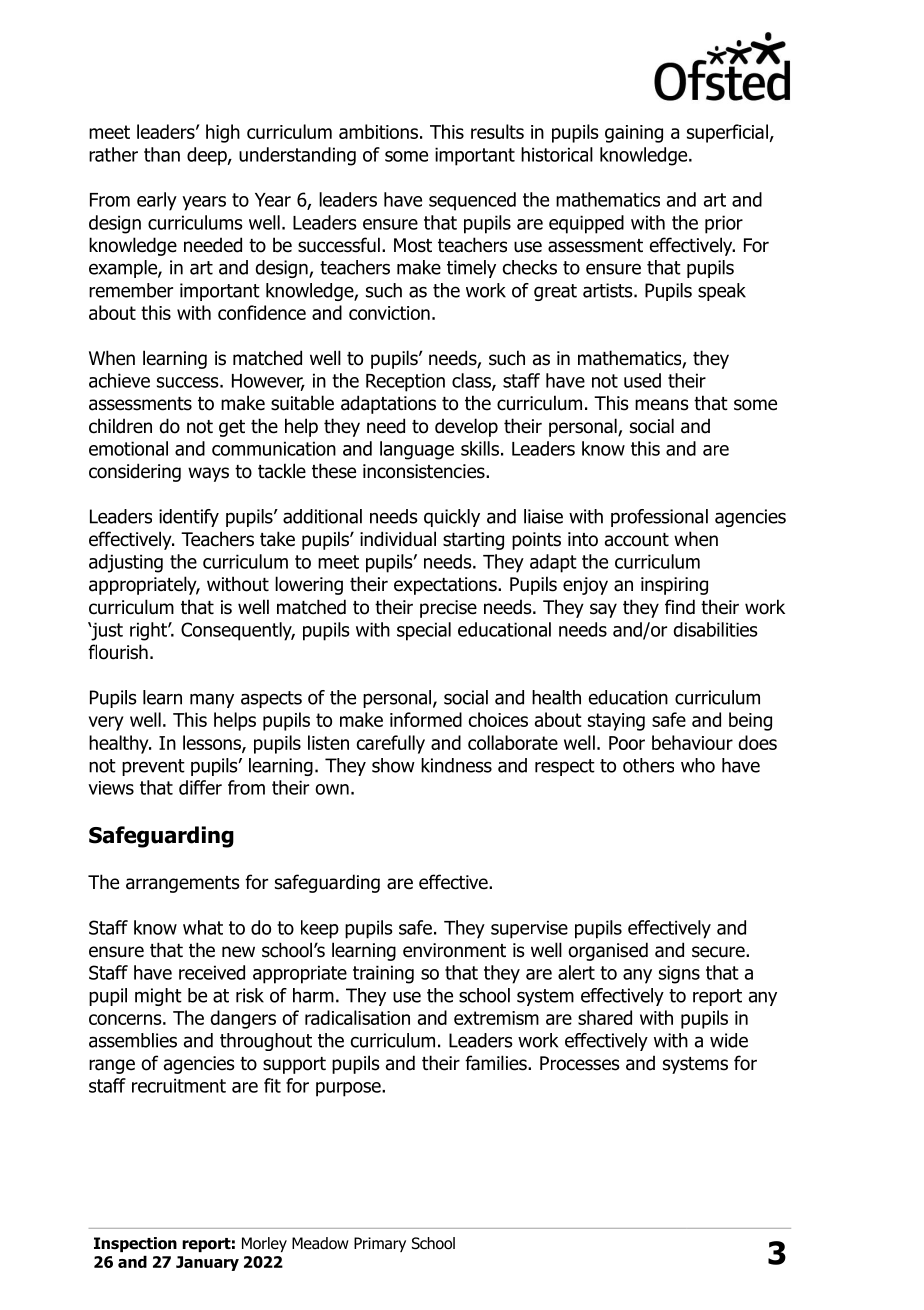 The width and height of the image is (924, 1310). I want to click on behaviour, so click(692, 742).
